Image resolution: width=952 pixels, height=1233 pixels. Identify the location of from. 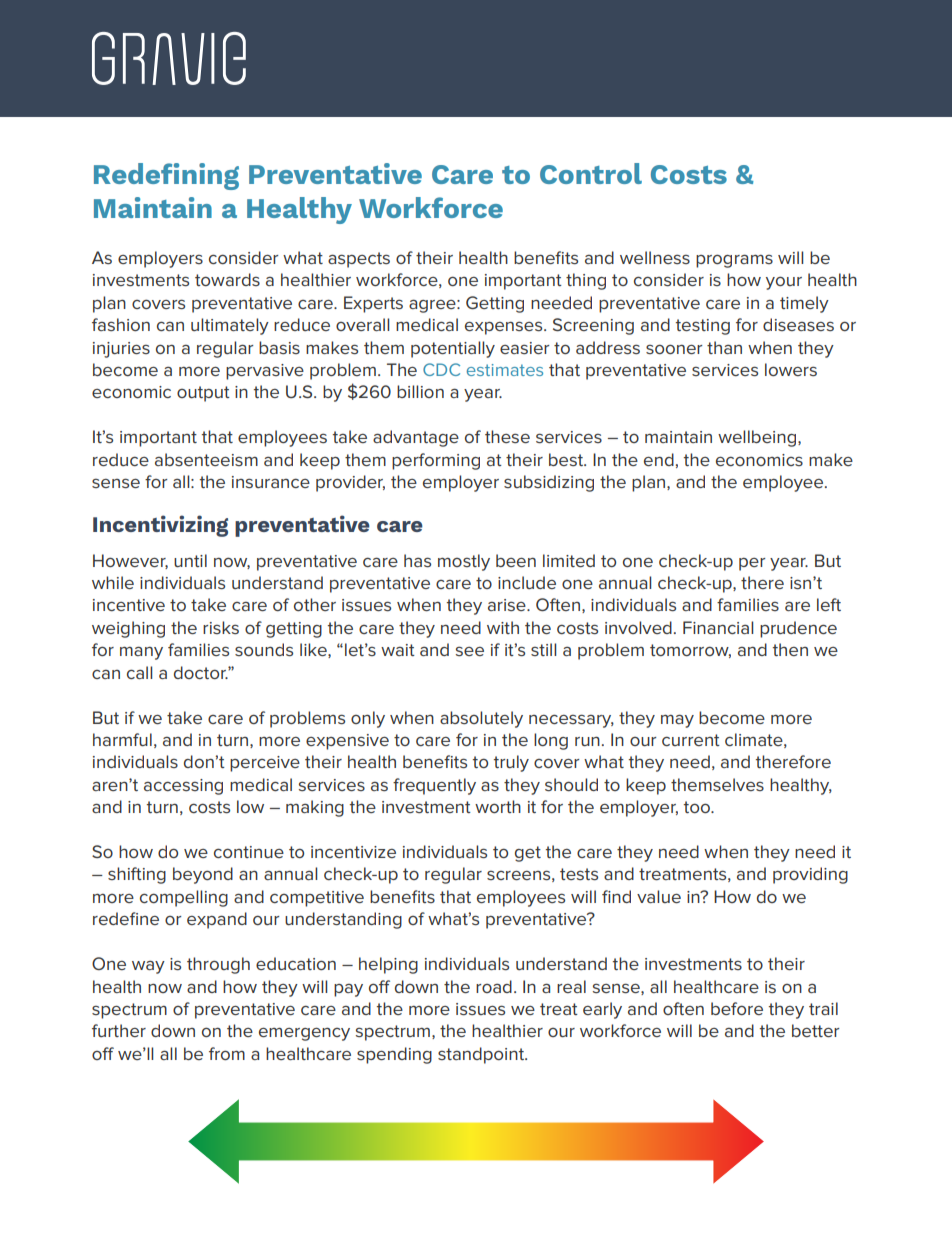
(227, 1053).
